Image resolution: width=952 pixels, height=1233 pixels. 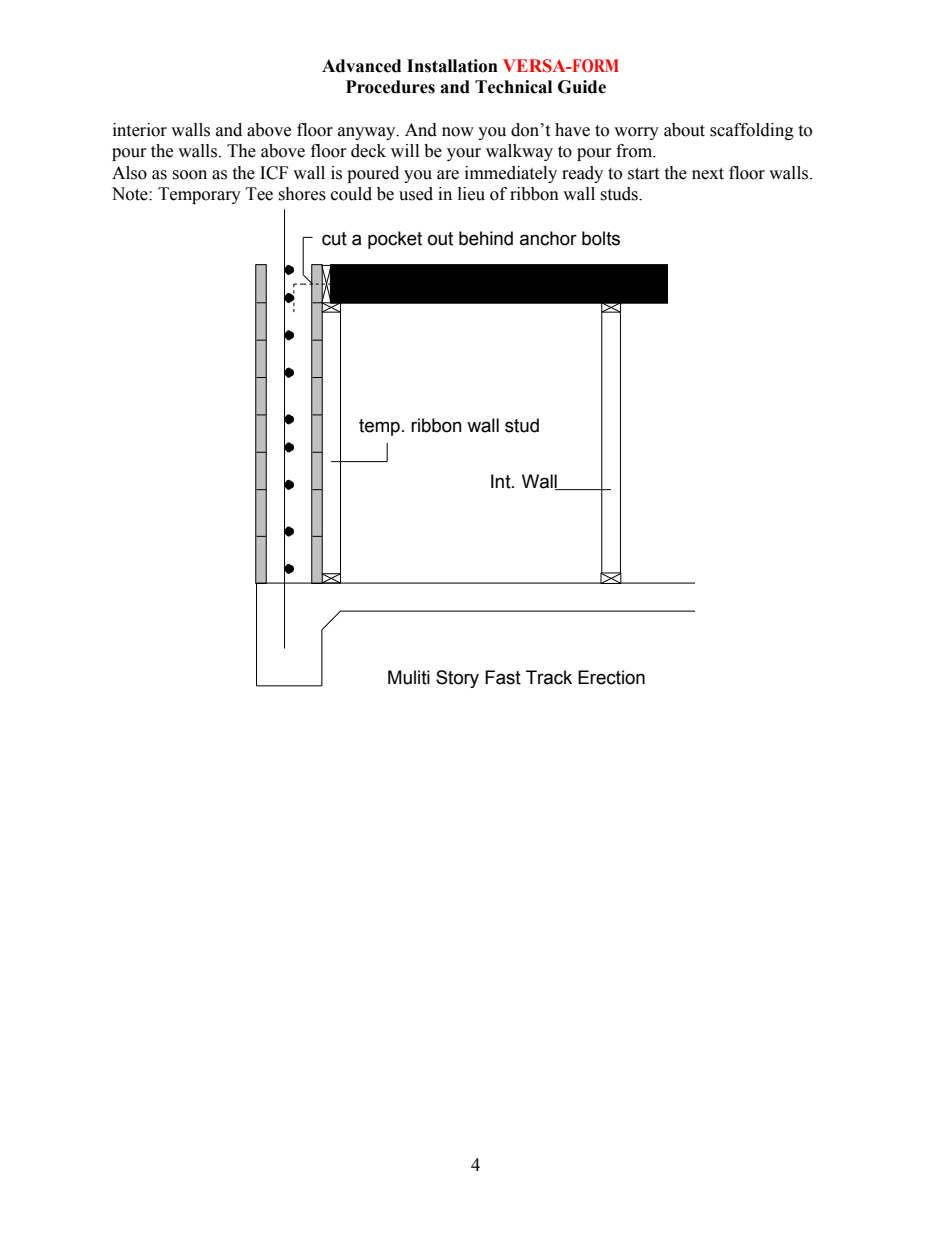 What do you see at coordinates (140, 130) in the document?
I see `interior` at bounding box center [140, 130].
